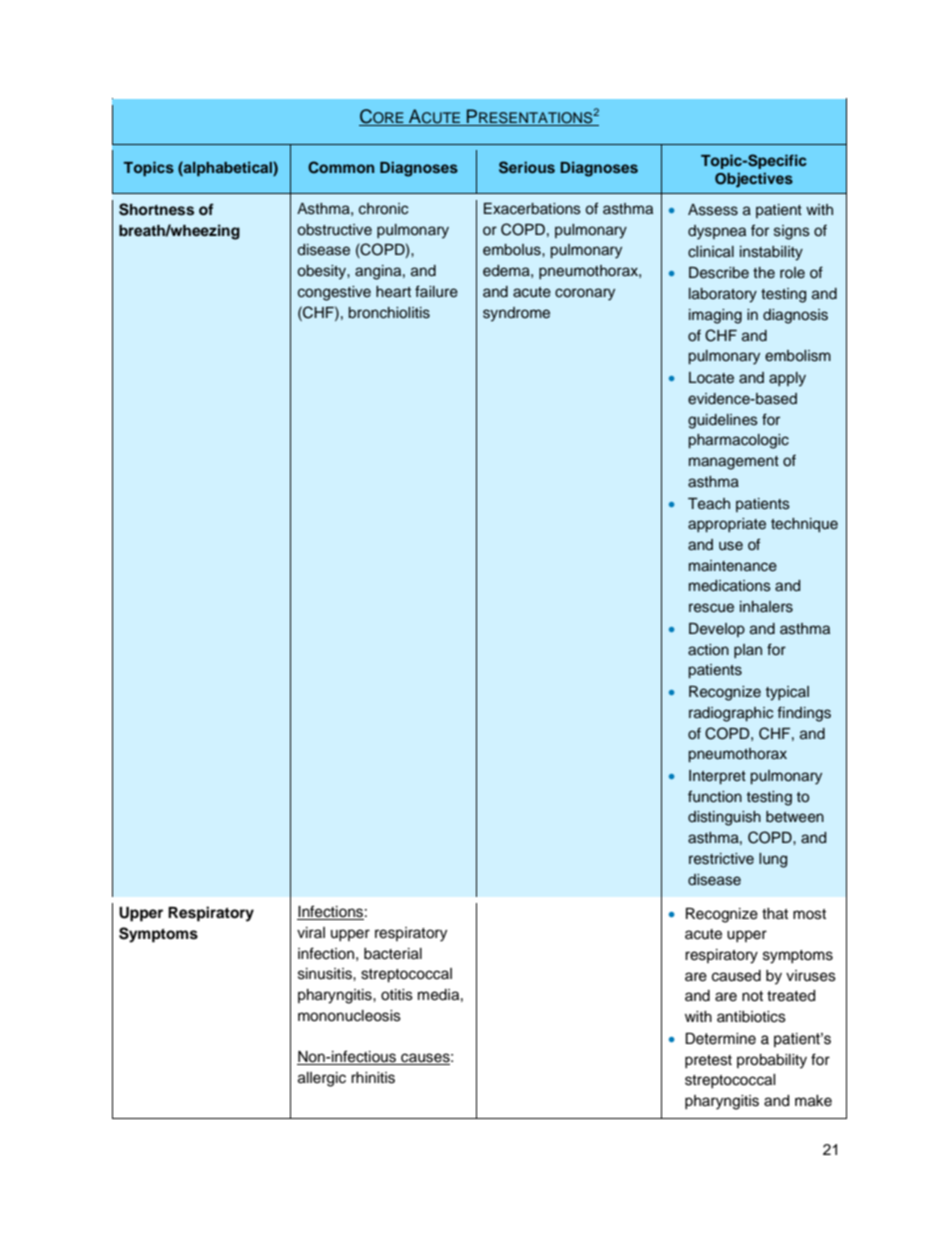  Describe the element at coordinates (532, 209) in the screenshot. I see `Exacerbations` at that location.
